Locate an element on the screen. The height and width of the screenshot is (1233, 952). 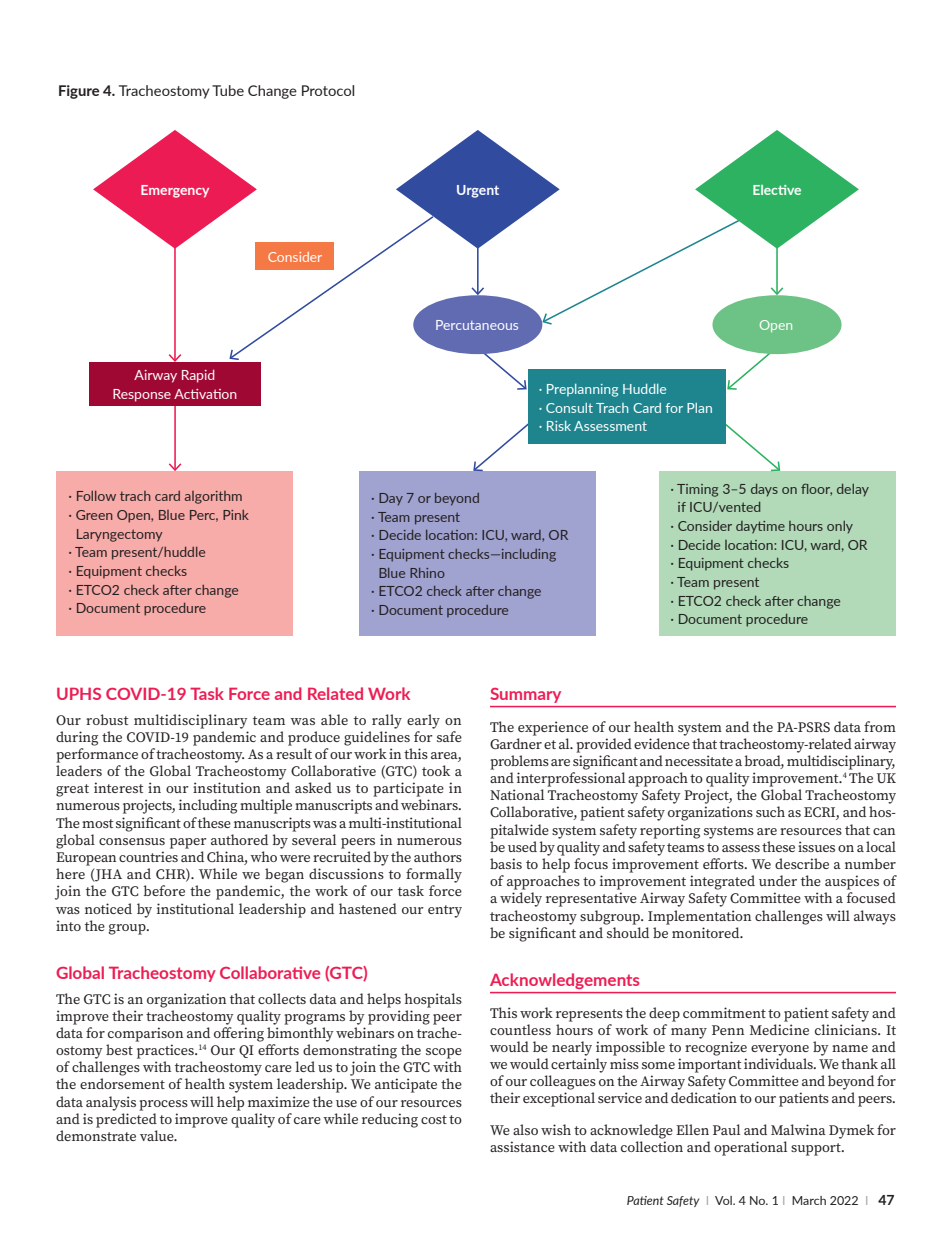
Urgent is located at coordinates (478, 191).
